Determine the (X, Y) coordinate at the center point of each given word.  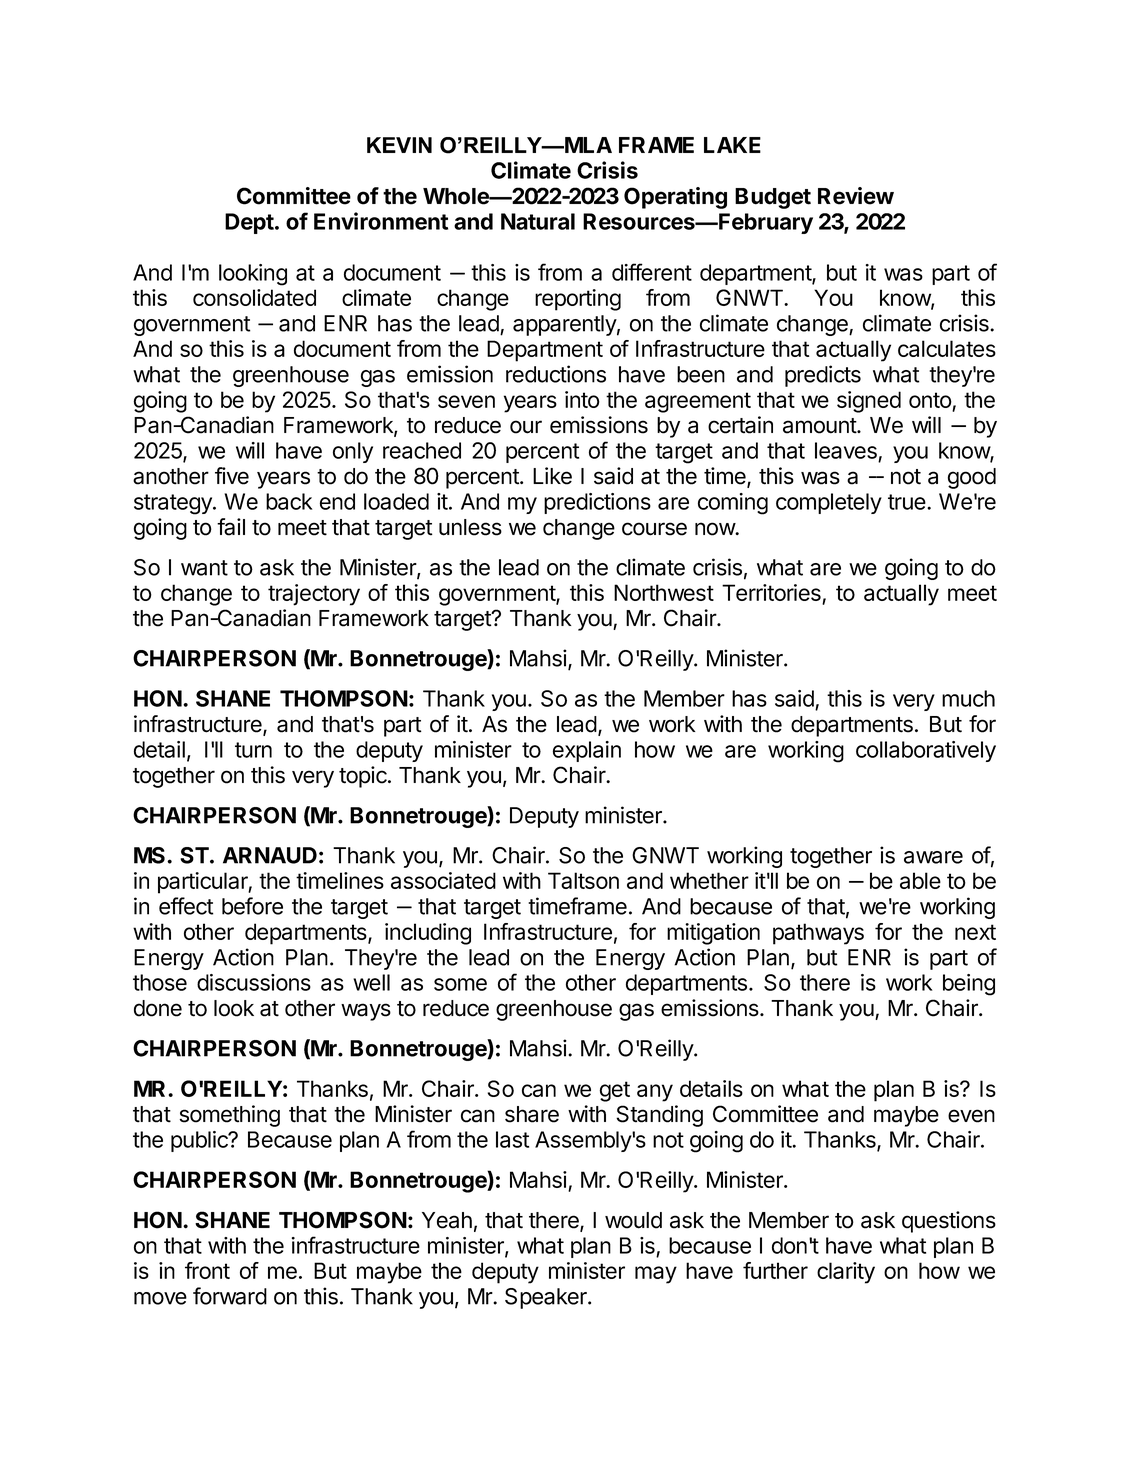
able (920, 880)
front (207, 1270)
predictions (597, 503)
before (252, 906)
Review (856, 196)
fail (231, 527)
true (907, 502)
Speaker (547, 1298)
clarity (846, 1273)
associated (443, 880)
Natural (538, 221)
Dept (249, 223)
